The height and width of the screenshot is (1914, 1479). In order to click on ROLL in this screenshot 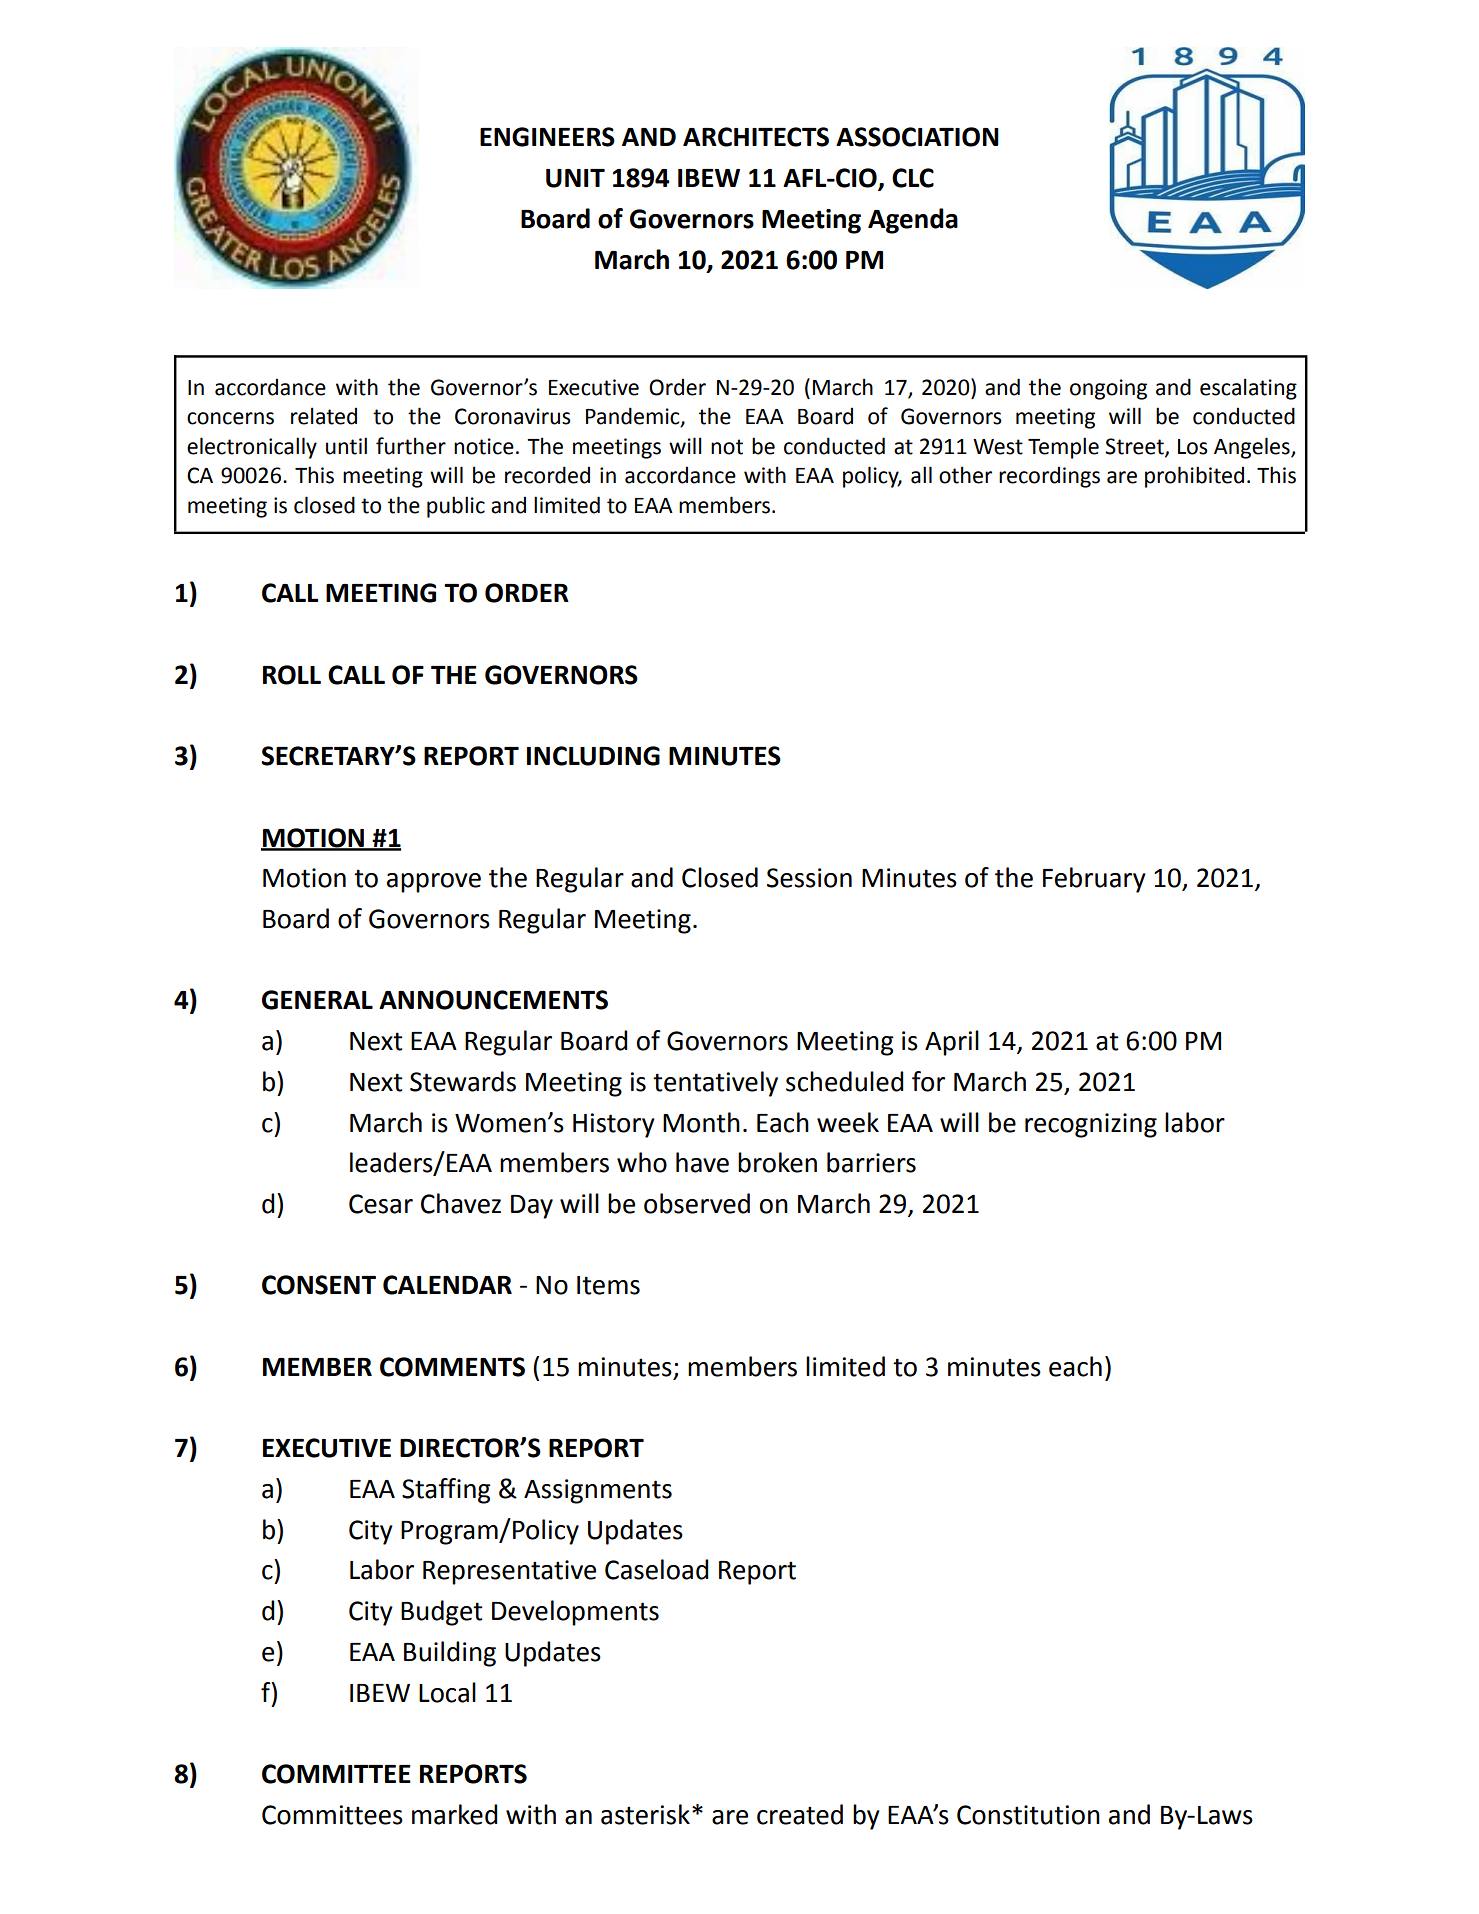, I will do `click(292, 675)`.
